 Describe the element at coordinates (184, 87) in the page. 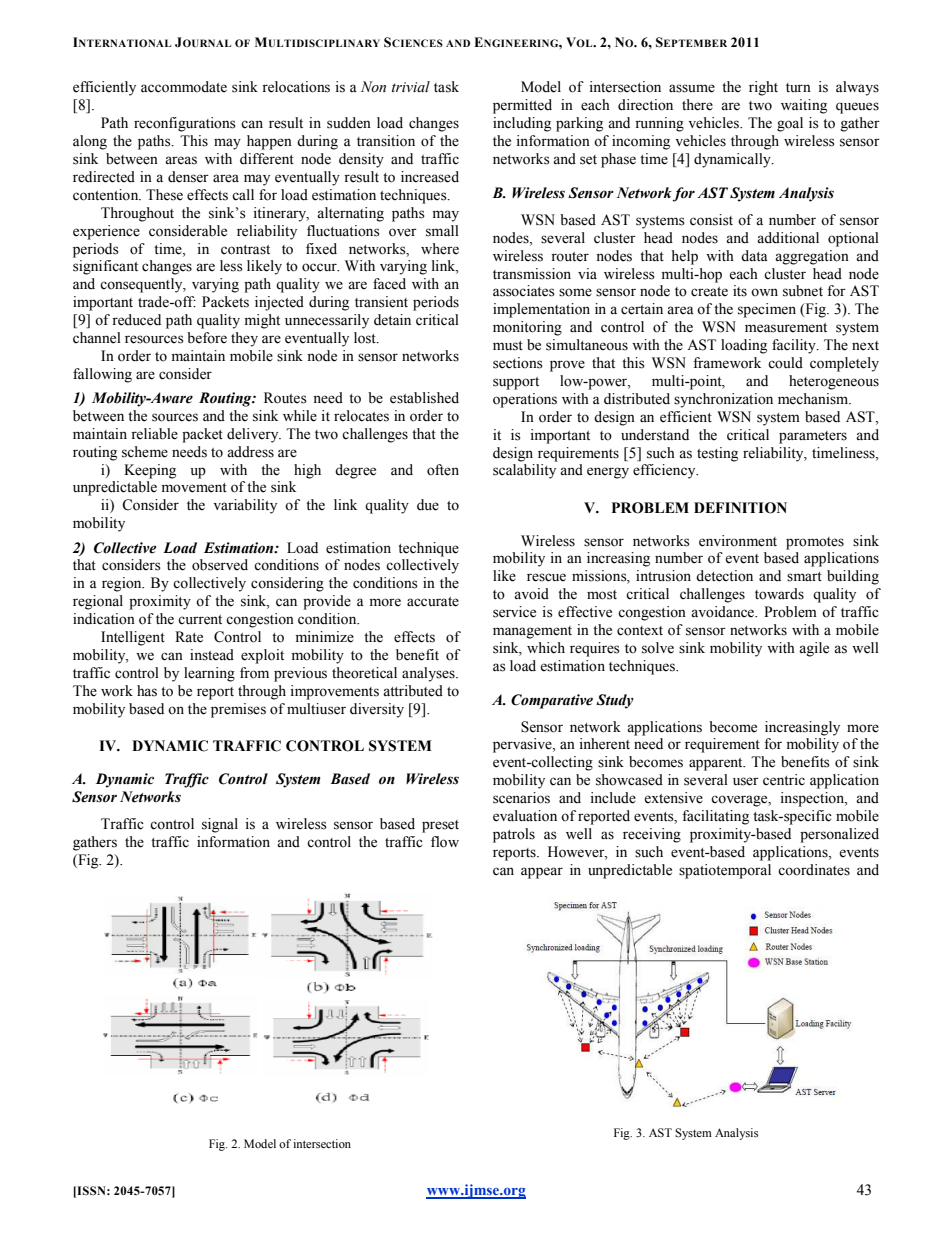

I see `accommodate` at that location.
